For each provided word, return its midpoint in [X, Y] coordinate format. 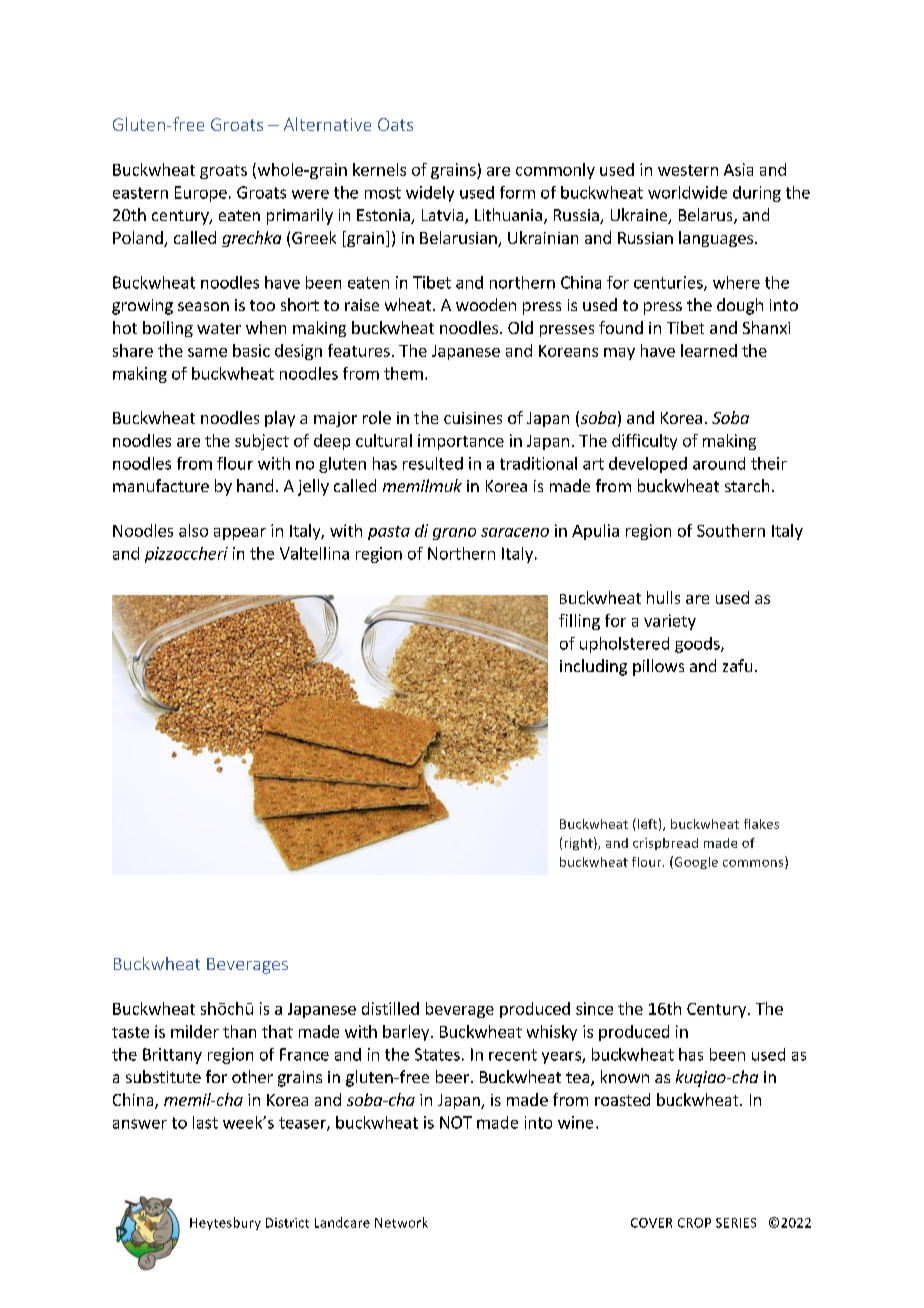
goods [698, 645]
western [688, 170]
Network [401, 1222]
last [205, 1122]
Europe [201, 194]
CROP [694, 1223]
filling [579, 622]
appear [240, 534]
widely [430, 194]
